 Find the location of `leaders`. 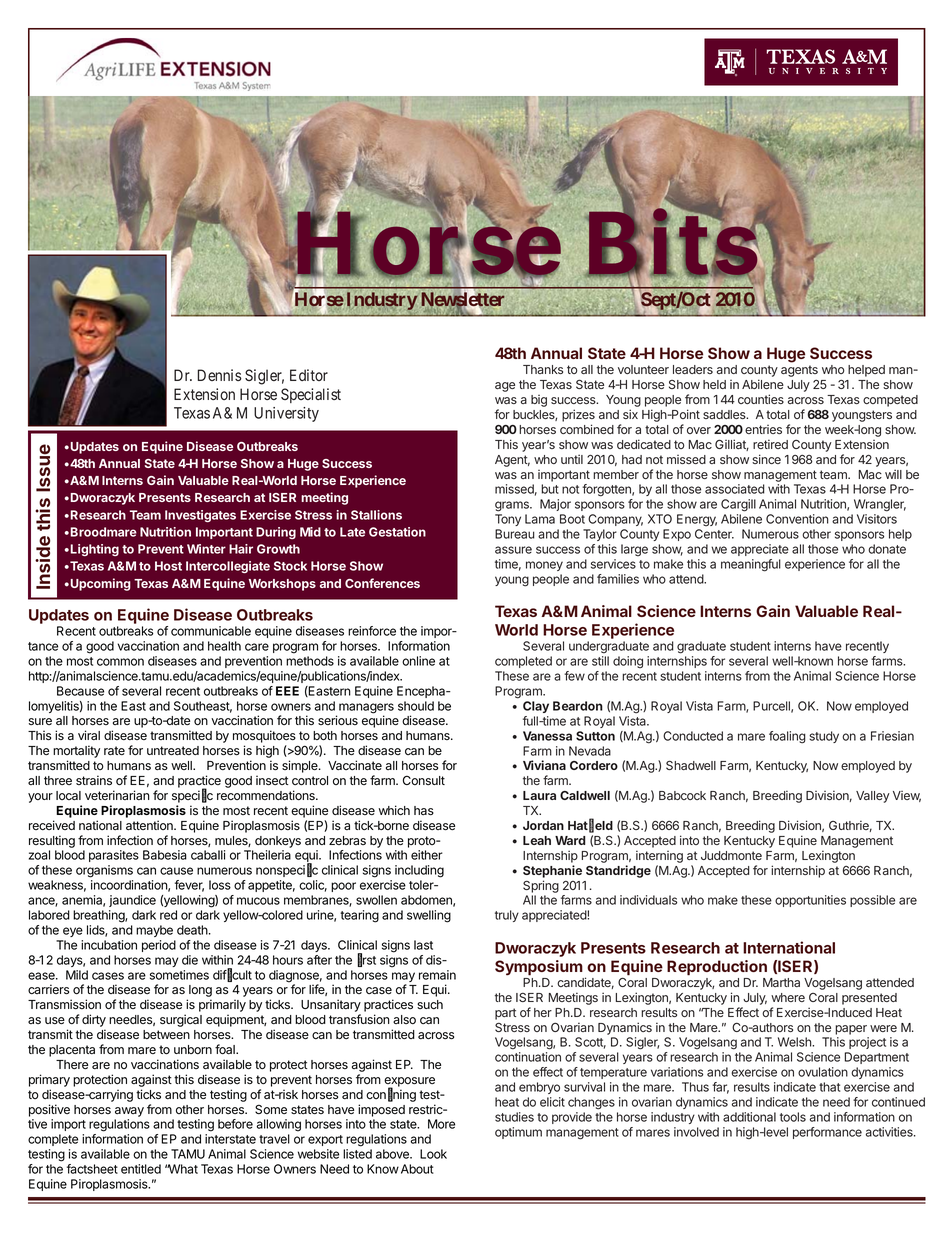

leaders is located at coordinates (693, 369).
